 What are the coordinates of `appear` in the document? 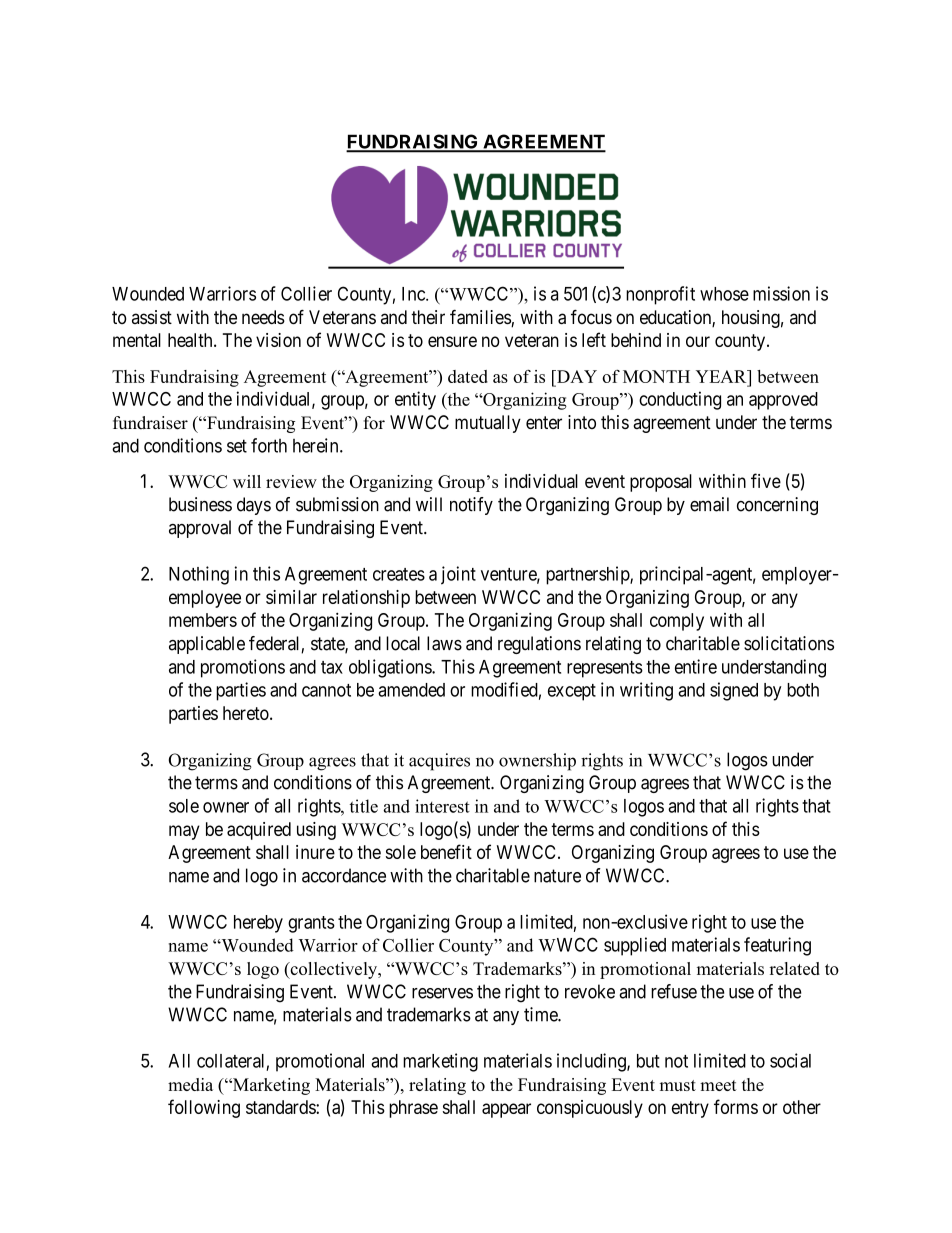 It's located at (506, 1110).
